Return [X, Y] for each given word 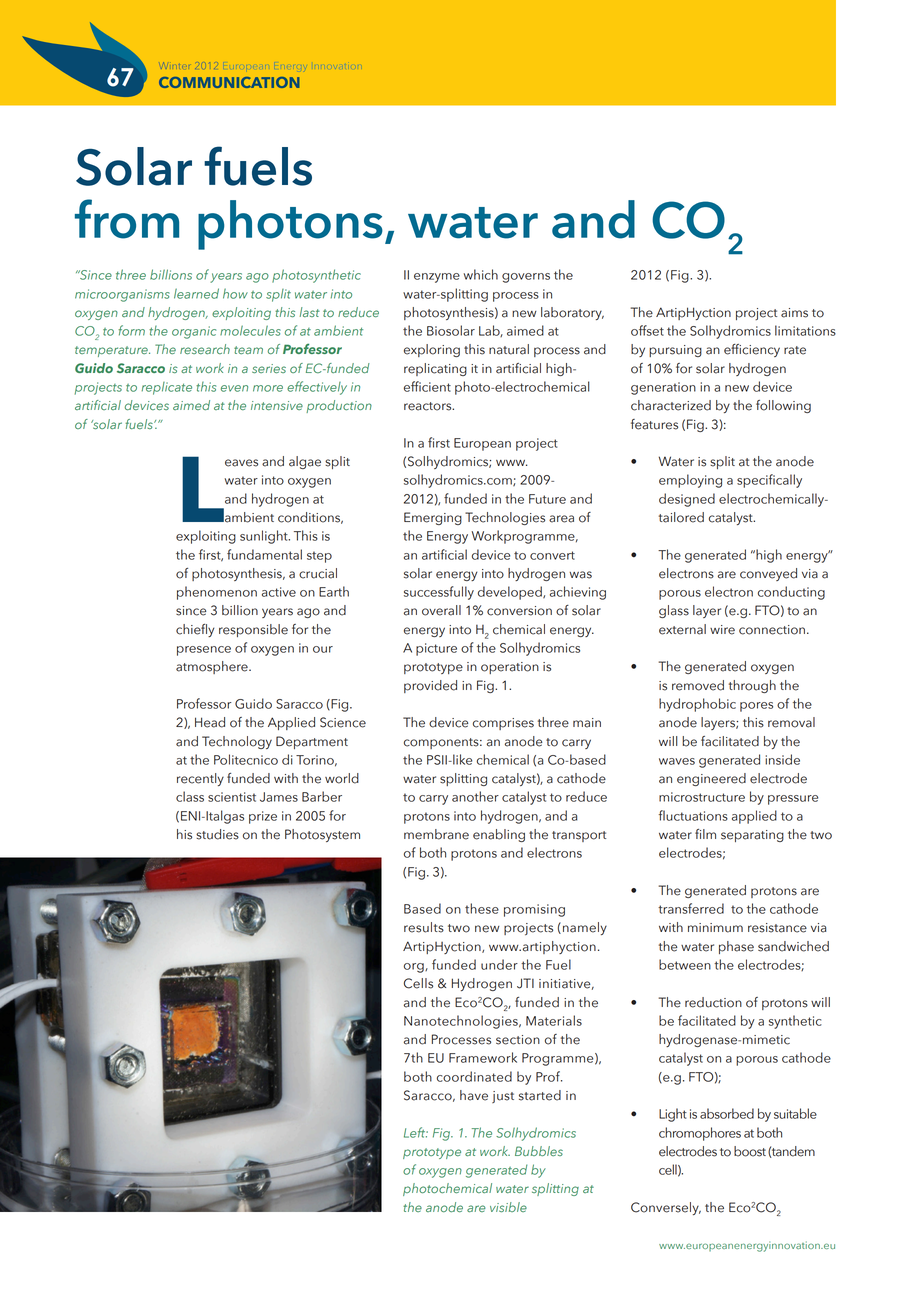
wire [722, 630]
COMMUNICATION [229, 82]
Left [416, 1132]
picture [436, 649]
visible [508, 1207]
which [481, 274]
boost [750, 1151]
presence [204, 651]
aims [794, 313]
